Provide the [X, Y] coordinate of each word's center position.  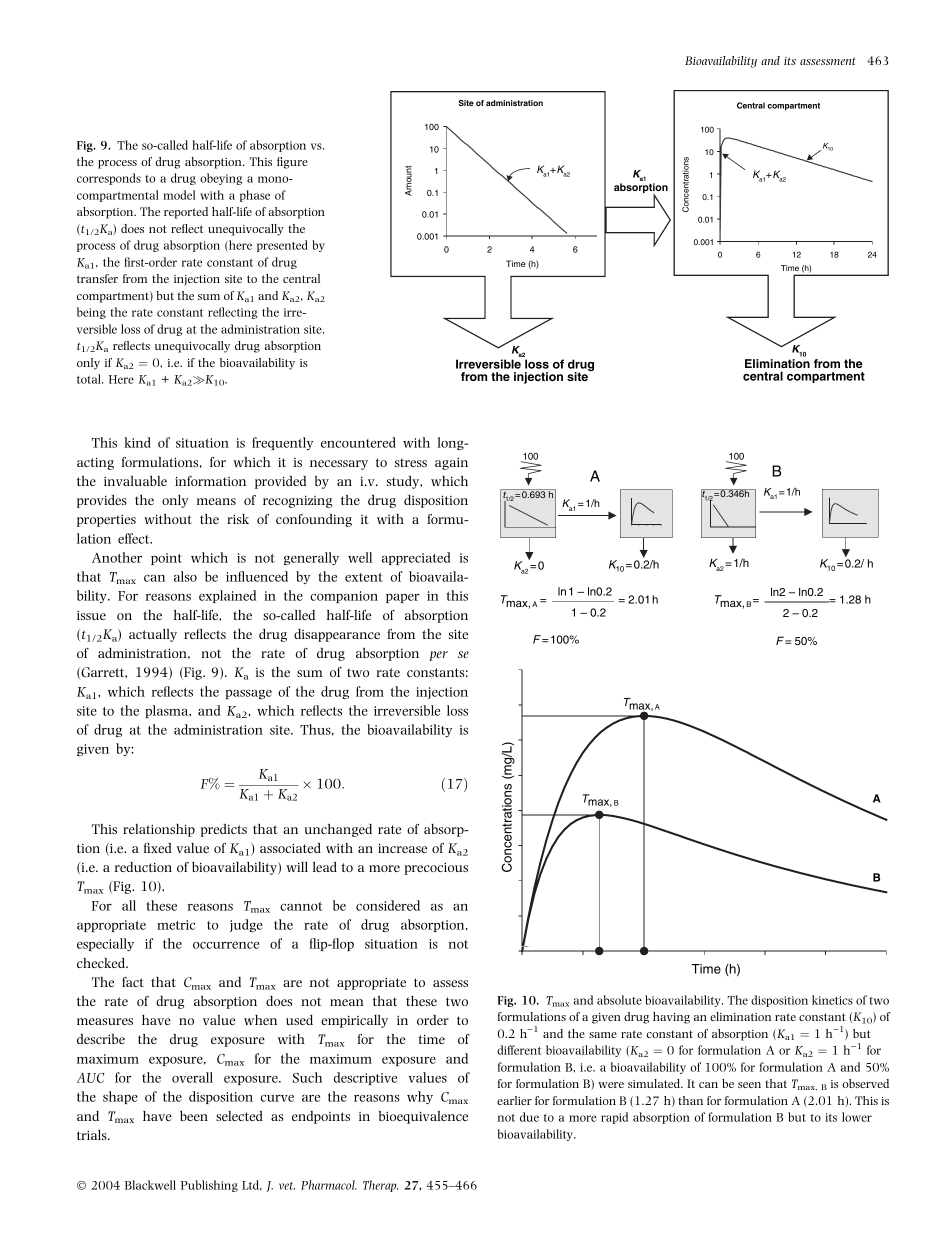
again [451, 464]
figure [292, 163]
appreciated [416, 558]
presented [282, 246]
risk [238, 519]
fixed [158, 848]
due [529, 1117]
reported [186, 213]
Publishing [209, 1186]
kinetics [832, 1000]
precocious [436, 868]
